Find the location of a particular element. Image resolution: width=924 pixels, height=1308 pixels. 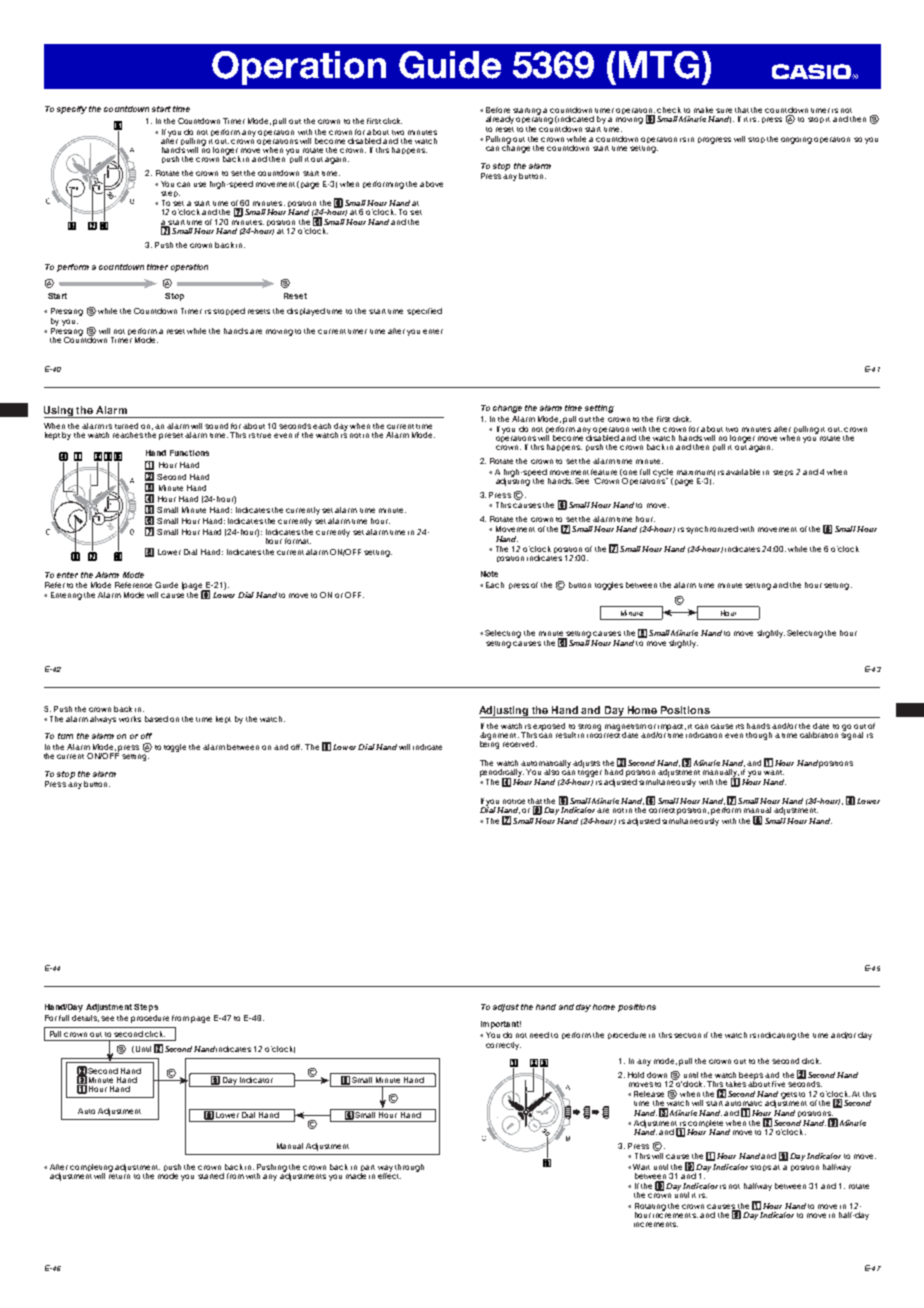

Functions is located at coordinates (189, 453).
